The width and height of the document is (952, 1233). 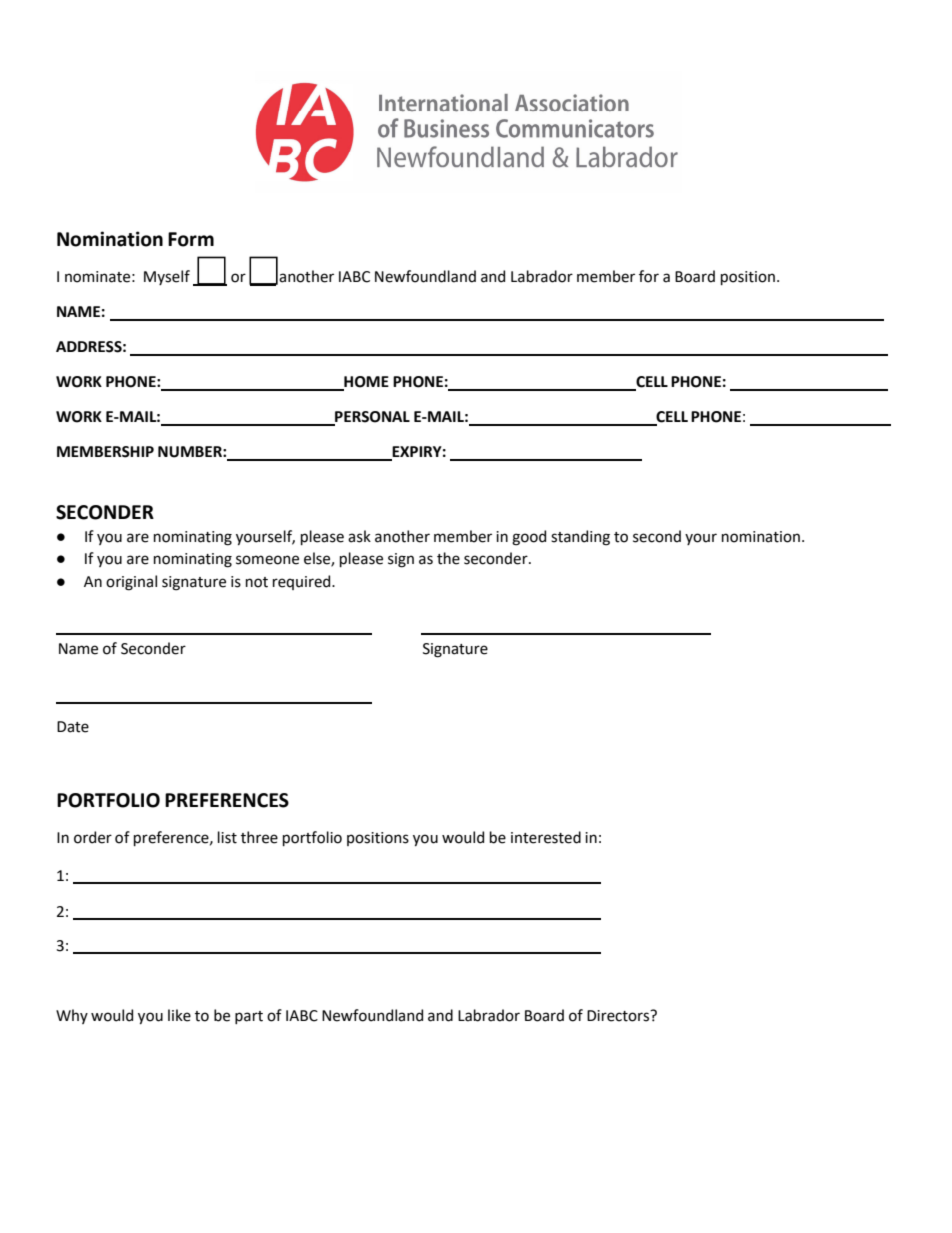 I want to click on interested, so click(x=546, y=837).
